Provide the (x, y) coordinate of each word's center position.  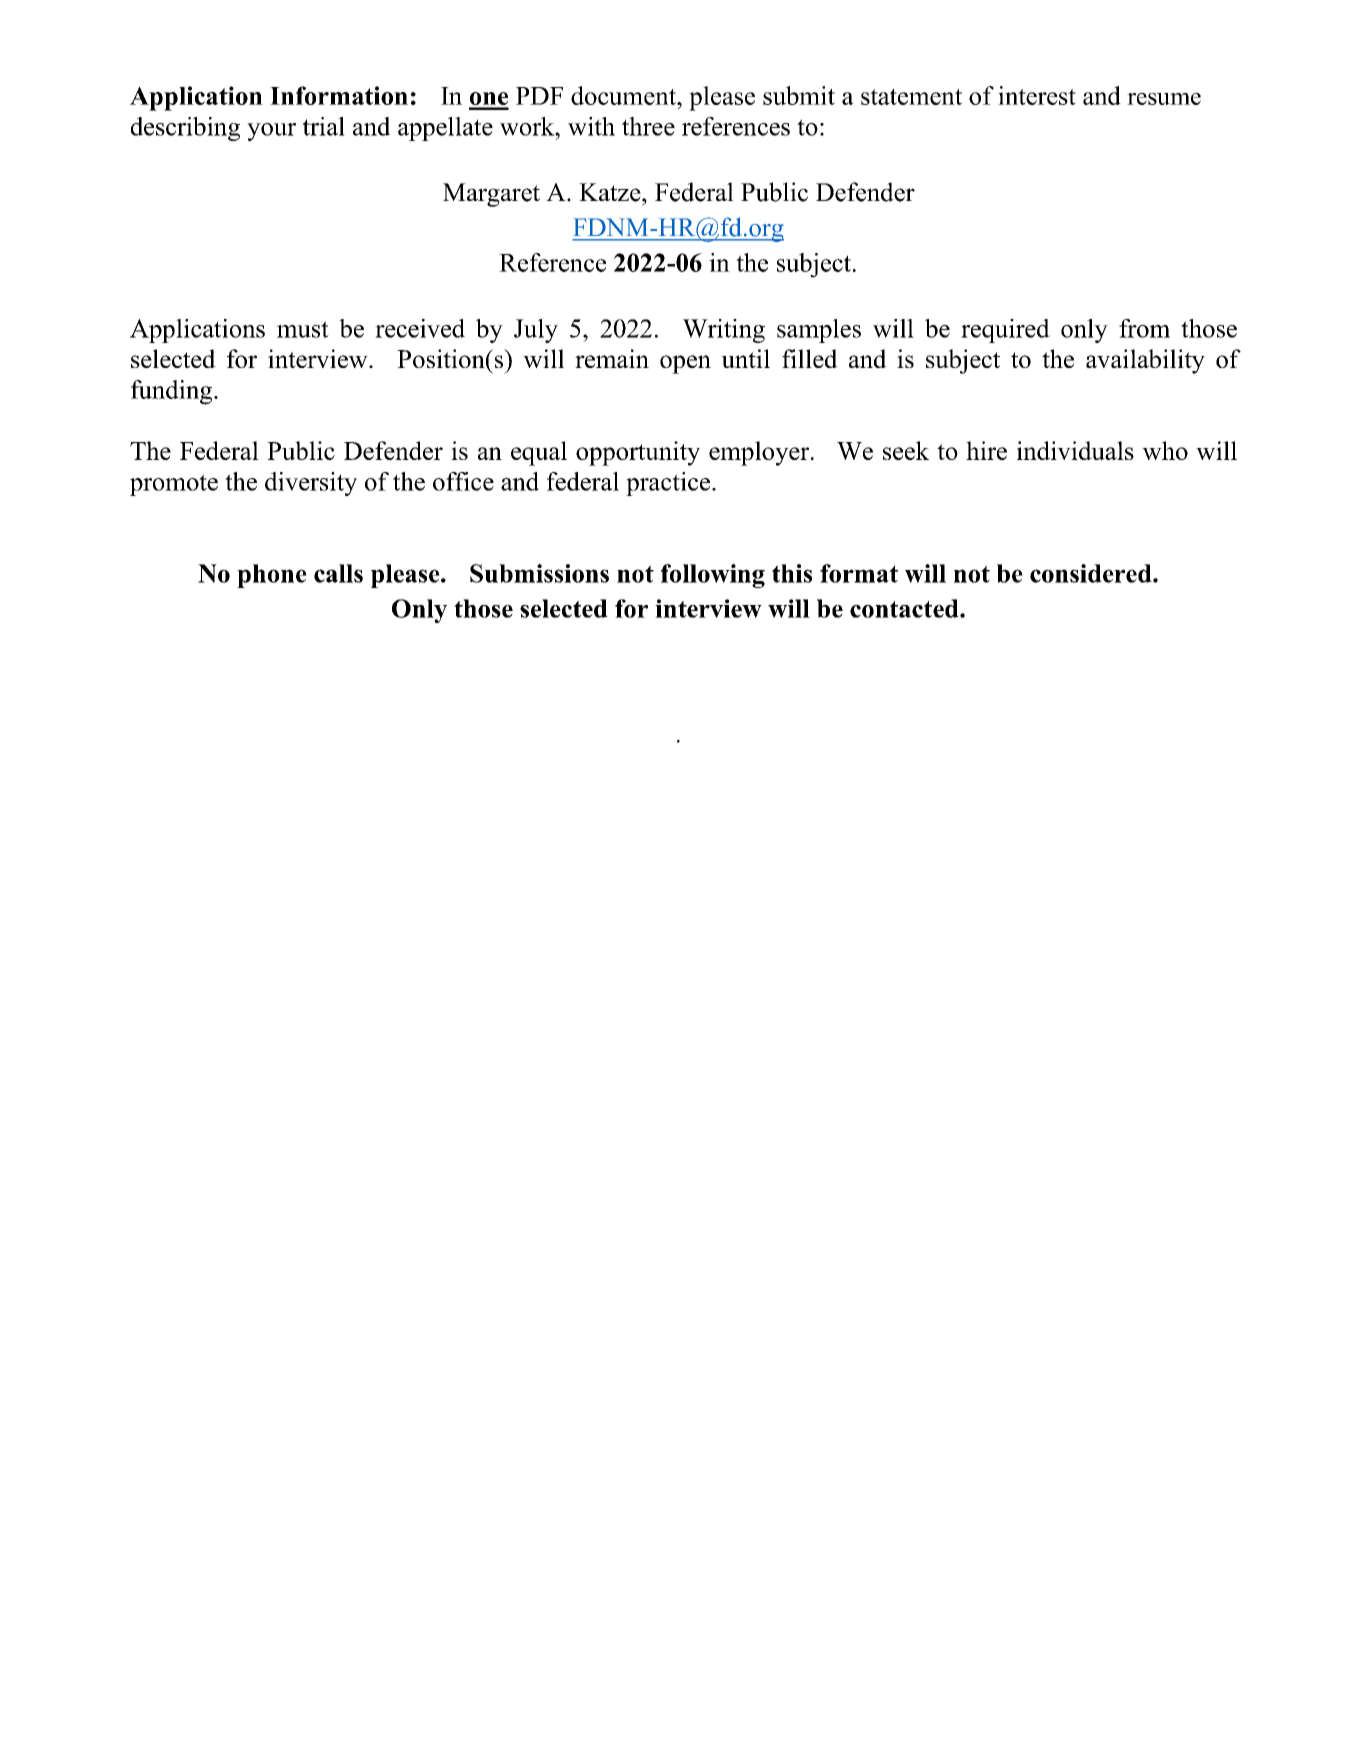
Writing (724, 331)
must (303, 329)
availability (1145, 361)
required (1005, 331)
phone (272, 576)
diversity (311, 484)
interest (1037, 95)
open (685, 364)
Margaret (491, 195)
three (648, 126)
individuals (1075, 450)
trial (324, 126)
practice (669, 484)
